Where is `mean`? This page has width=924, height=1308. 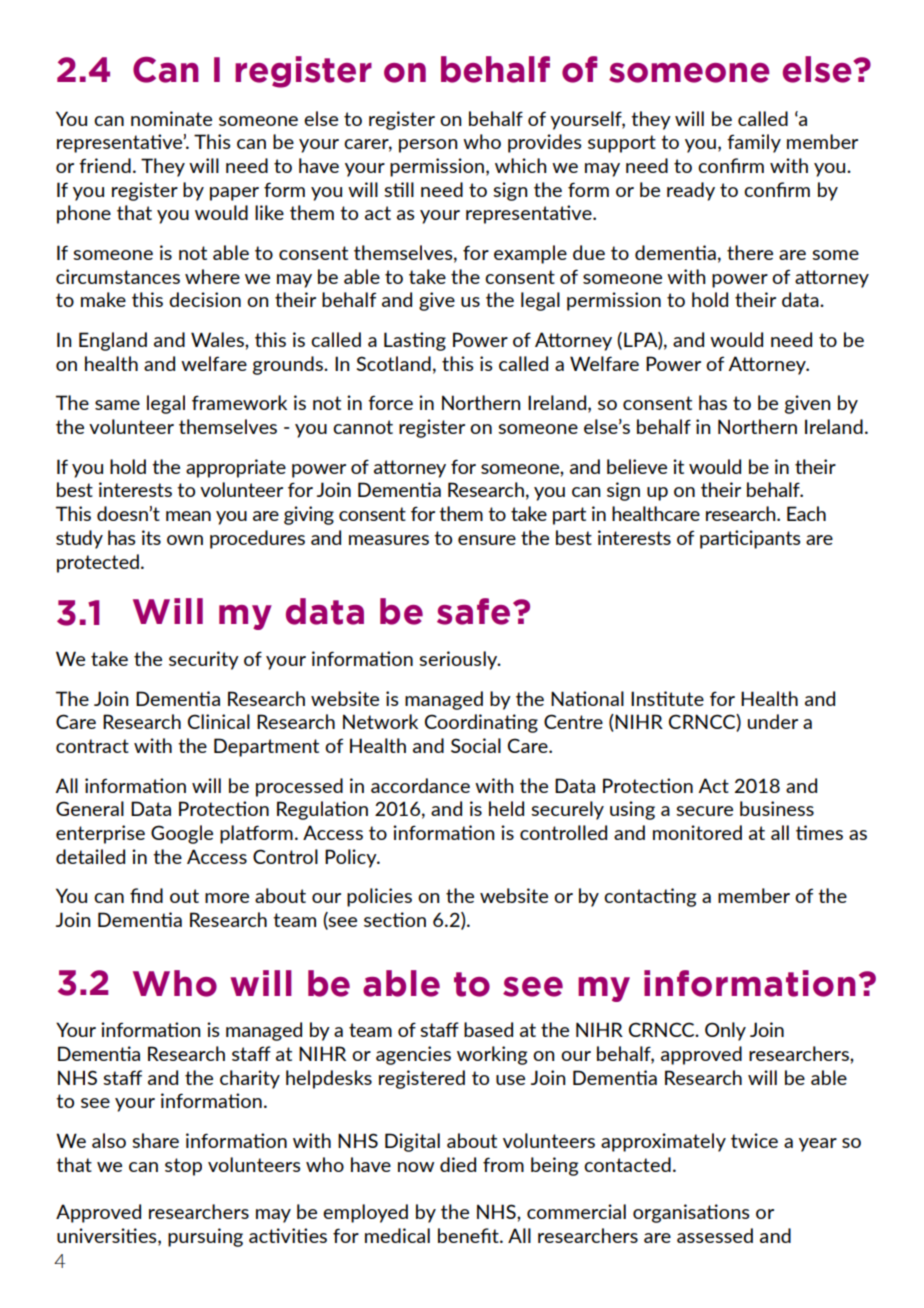 mean is located at coordinates (188, 516).
